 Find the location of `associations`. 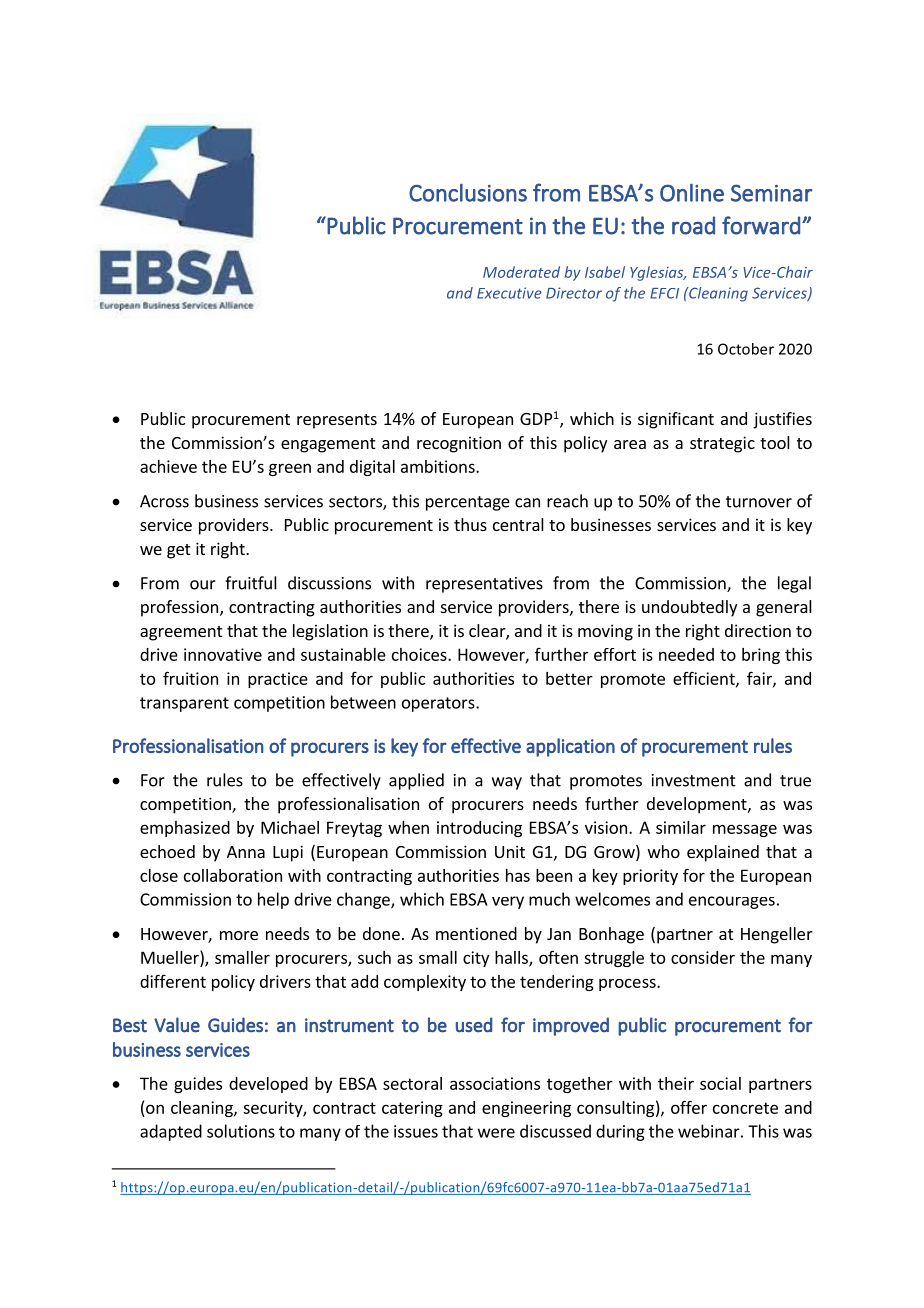

associations is located at coordinates (495, 1083).
